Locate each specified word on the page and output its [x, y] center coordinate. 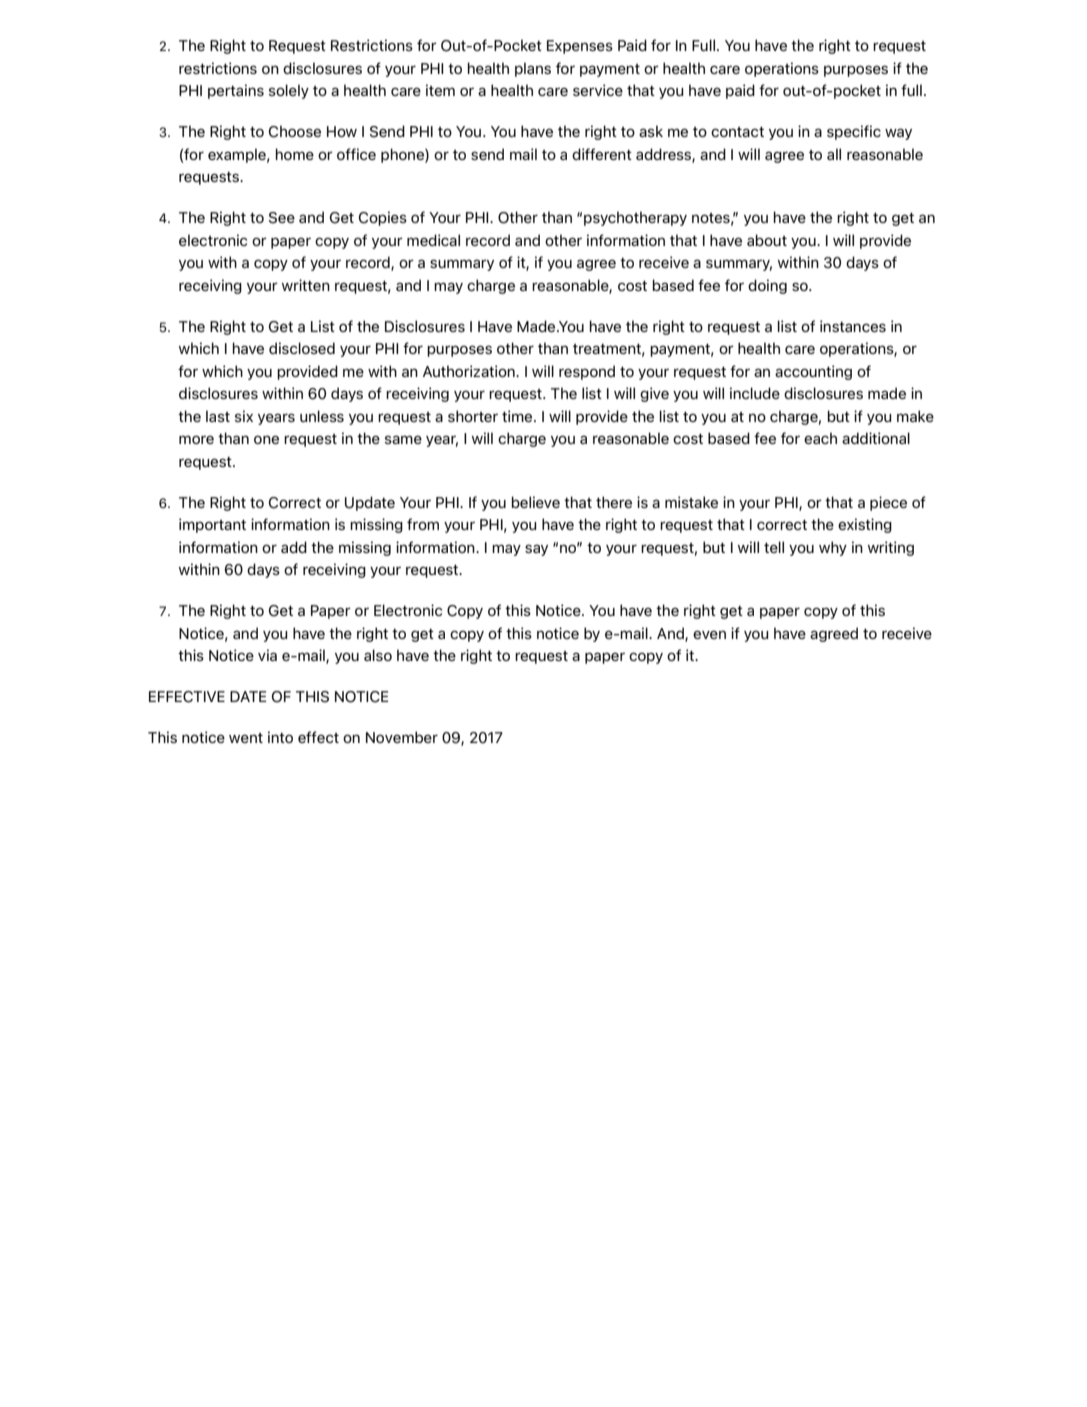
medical [433, 240]
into [280, 737]
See [282, 218]
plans [533, 69]
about [767, 240]
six [244, 416]
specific [854, 132]
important [212, 525]
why [833, 548]
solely [289, 91]
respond [587, 372]
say [536, 550]
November [402, 737]
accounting [813, 372]
